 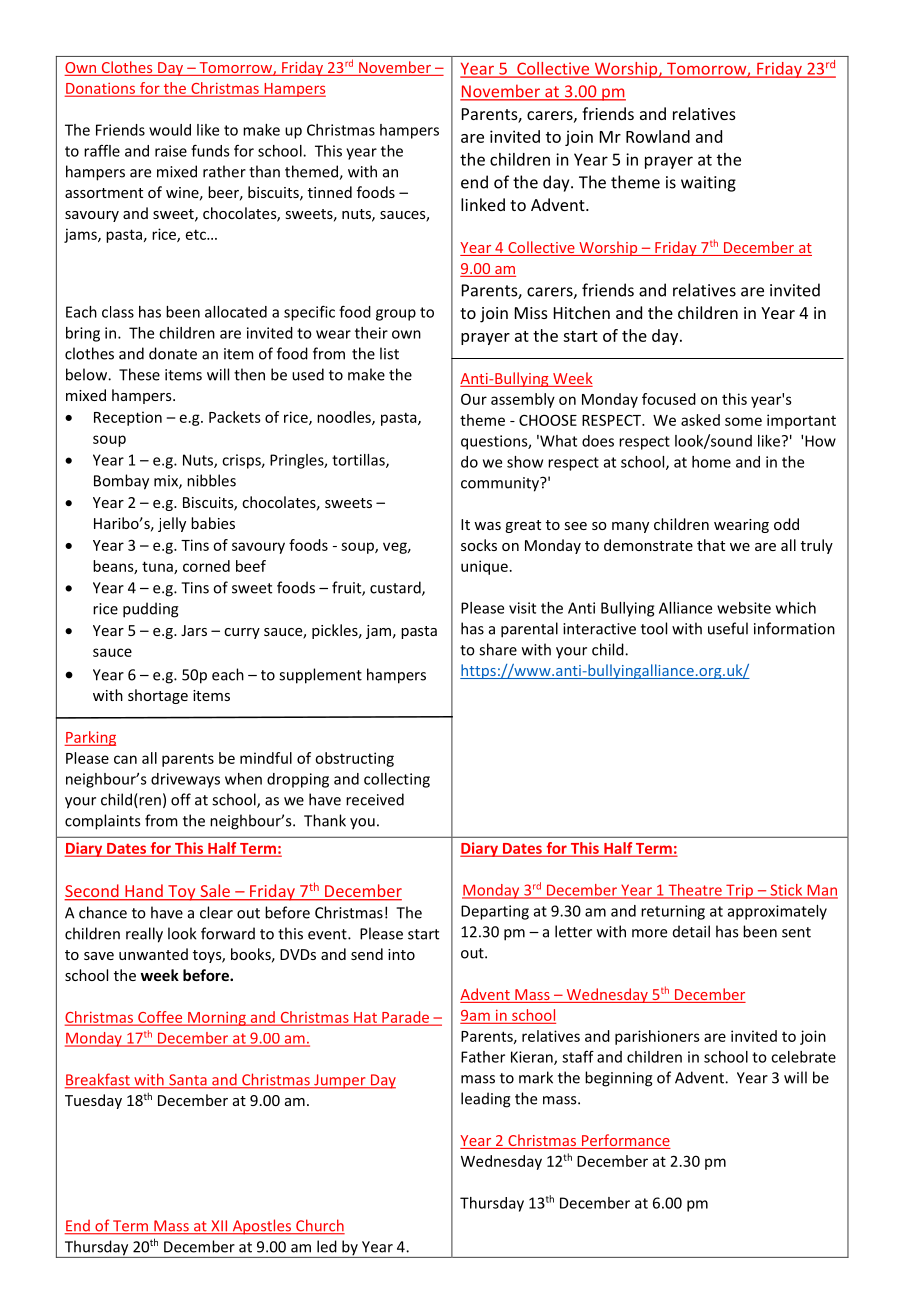 What do you see at coordinates (219, 1227) in the image?
I see `XII` at bounding box center [219, 1227].
